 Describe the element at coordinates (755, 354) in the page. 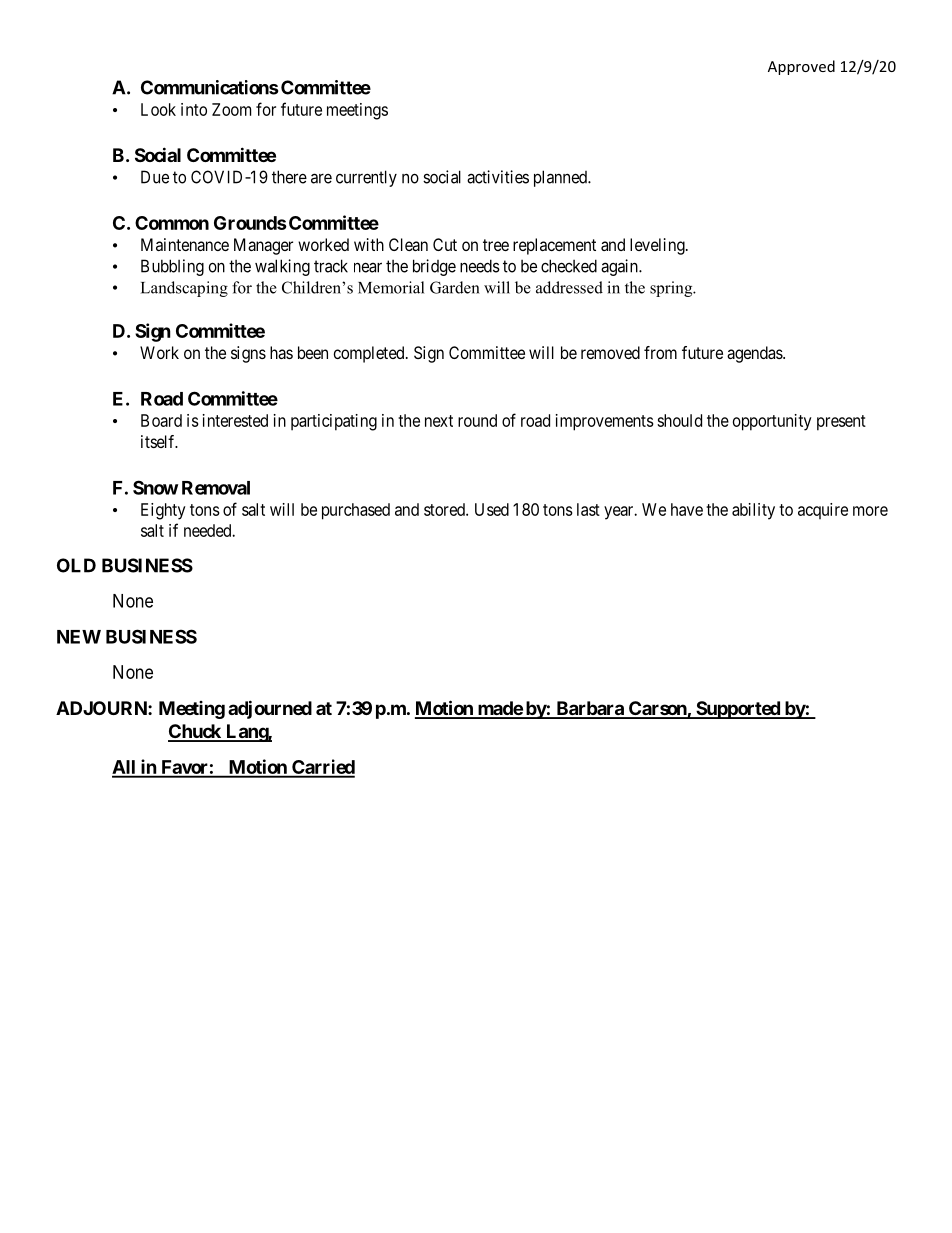

I see `agendas` at that location.
